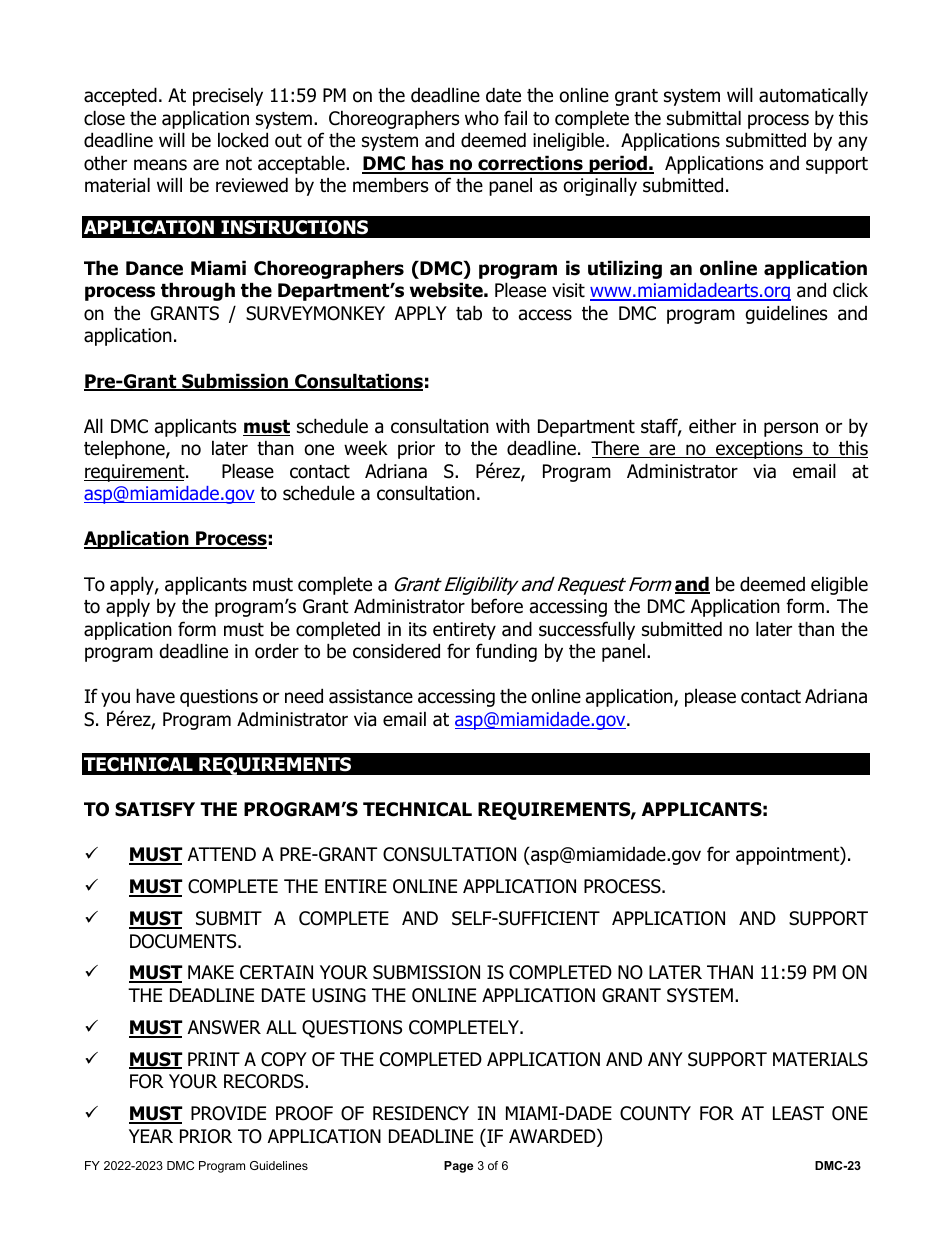  What do you see at coordinates (482, 118) in the screenshot?
I see `who` at bounding box center [482, 118].
